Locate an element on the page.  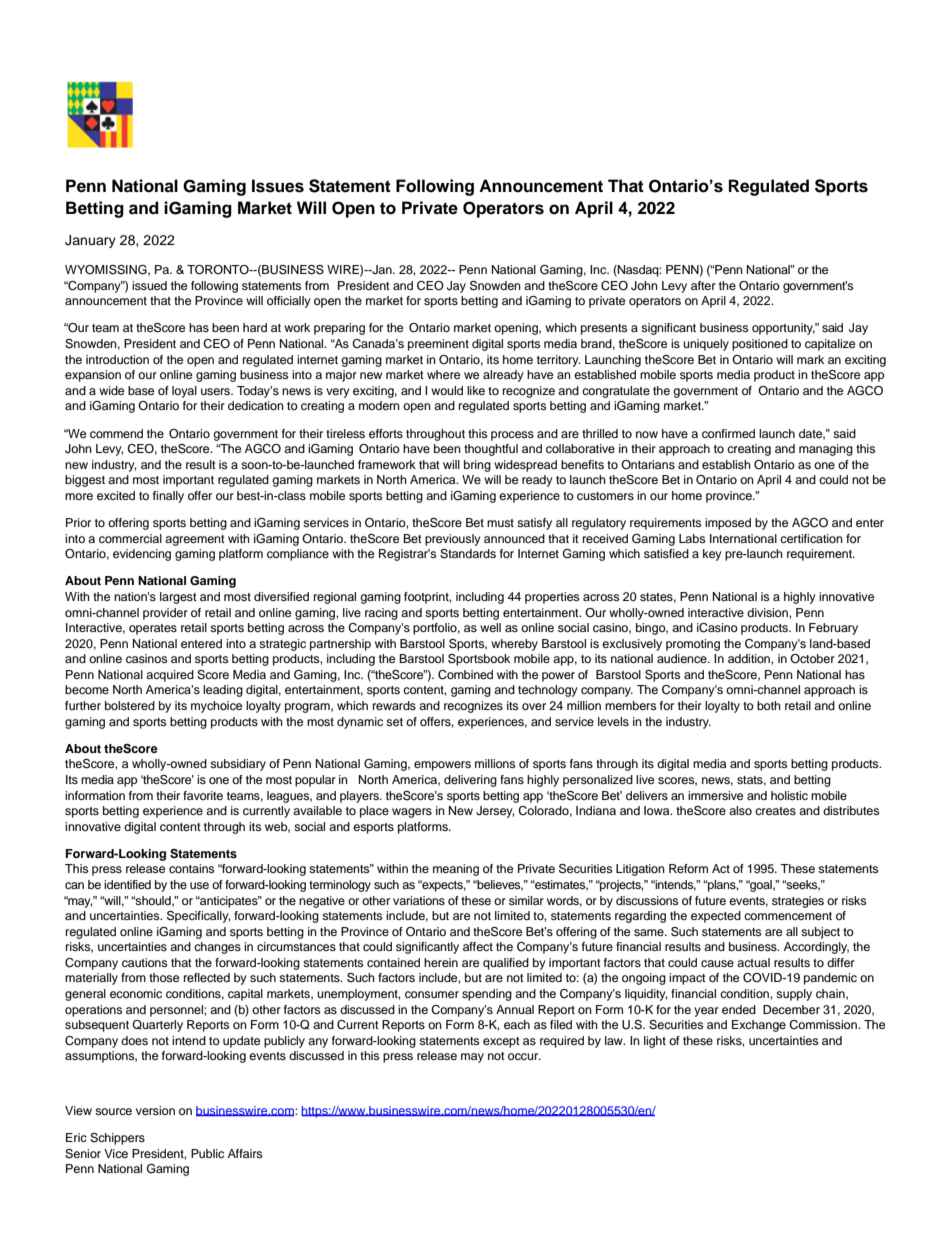
Combined is located at coordinates (465, 675).
